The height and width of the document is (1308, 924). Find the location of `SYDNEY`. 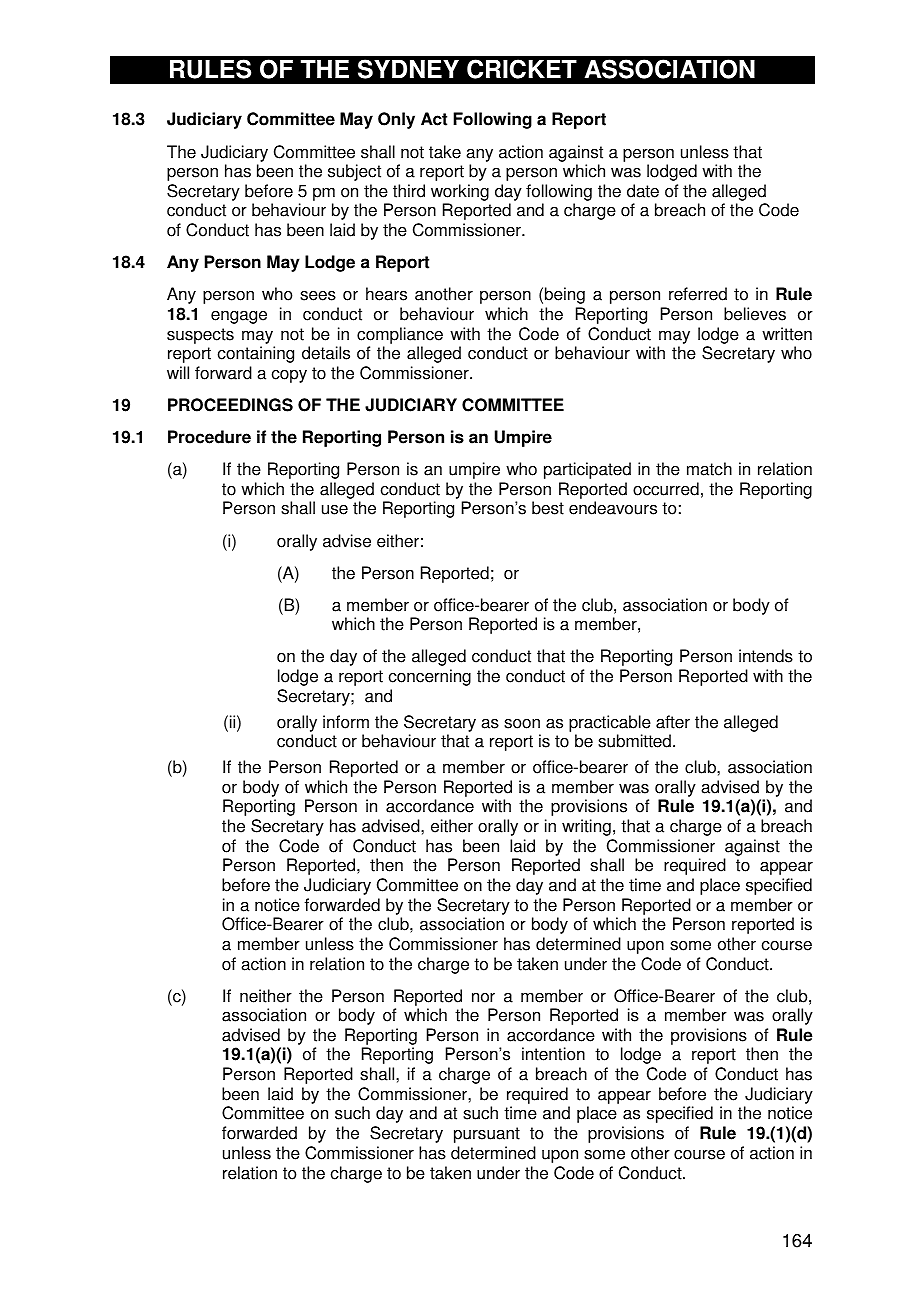

SYDNEY is located at coordinates (408, 69).
